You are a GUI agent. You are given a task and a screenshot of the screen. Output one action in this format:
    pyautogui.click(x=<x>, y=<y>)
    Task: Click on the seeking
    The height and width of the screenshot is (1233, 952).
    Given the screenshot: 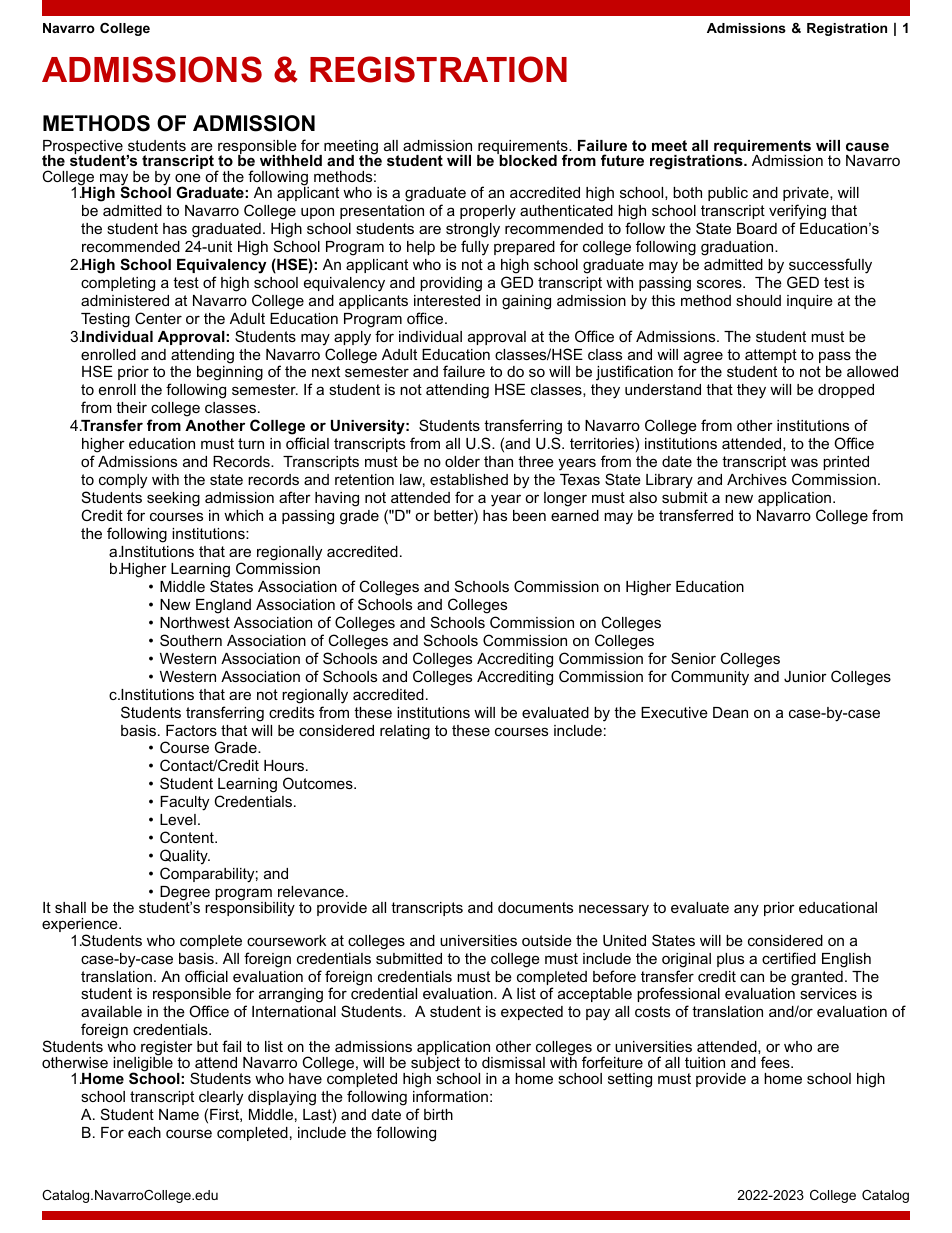 What is the action you would take?
    pyautogui.click(x=173, y=499)
